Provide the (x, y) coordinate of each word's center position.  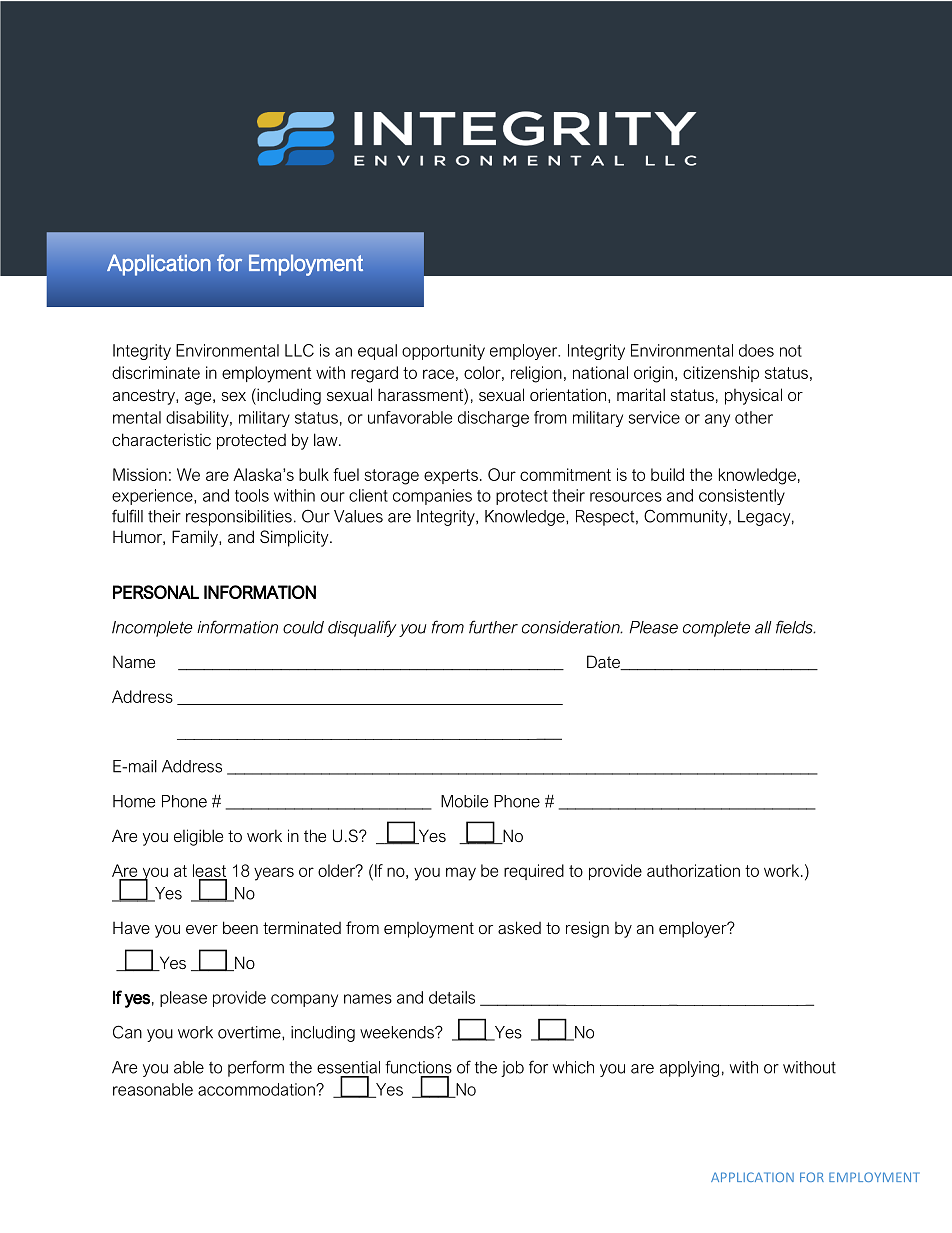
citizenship (721, 374)
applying (689, 1069)
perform (256, 1068)
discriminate (156, 372)
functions (418, 1067)
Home (134, 801)
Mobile (464, 801)
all (763, 627)
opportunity (443, 352)
